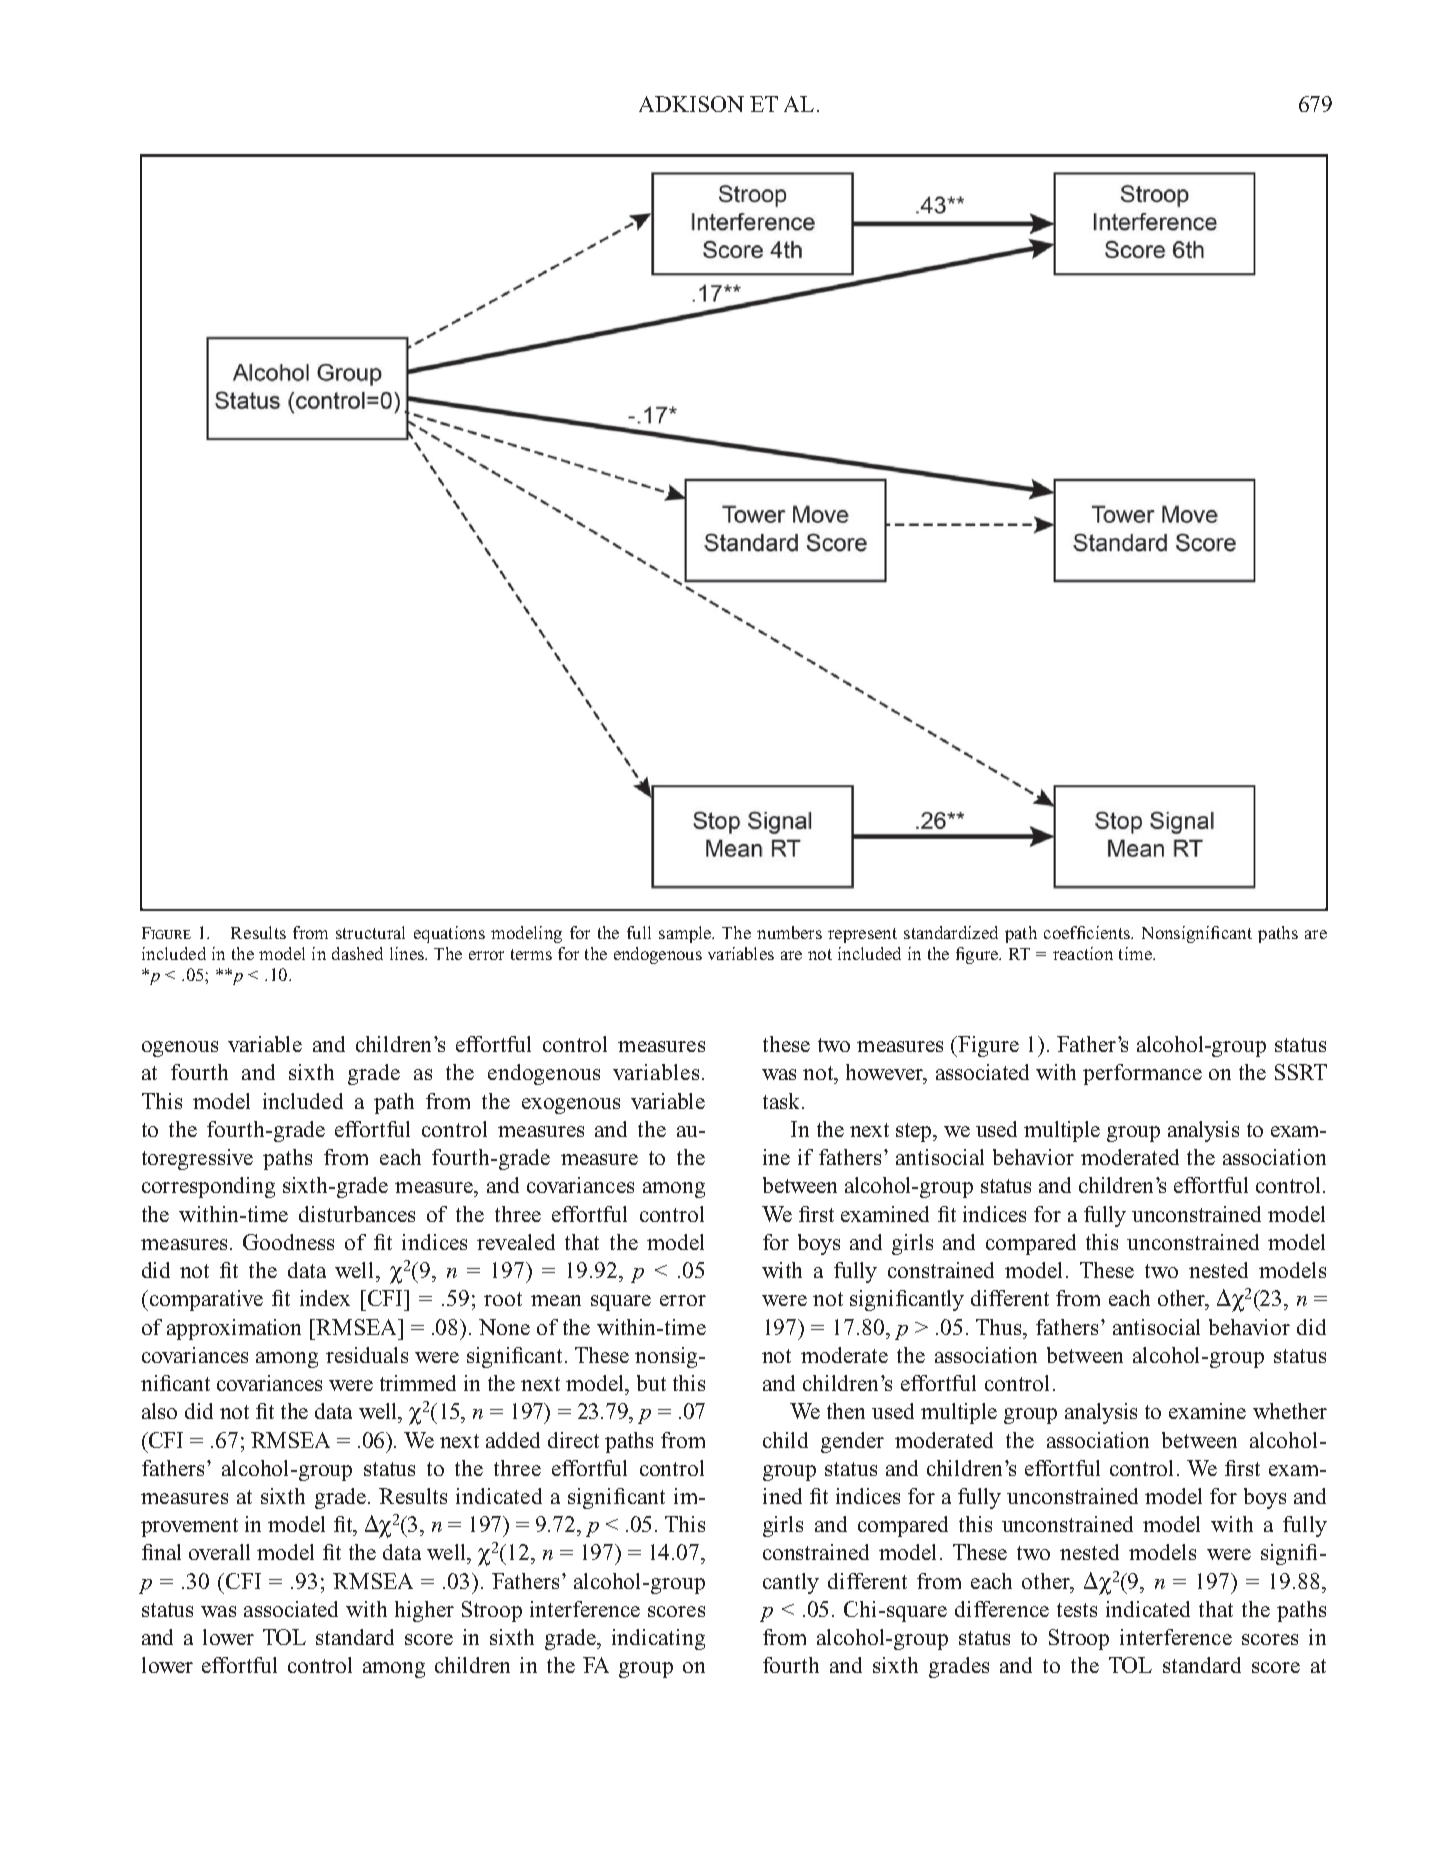  Describe the element at coordinates (915, 1132) in the page. I see `step` at that location.
